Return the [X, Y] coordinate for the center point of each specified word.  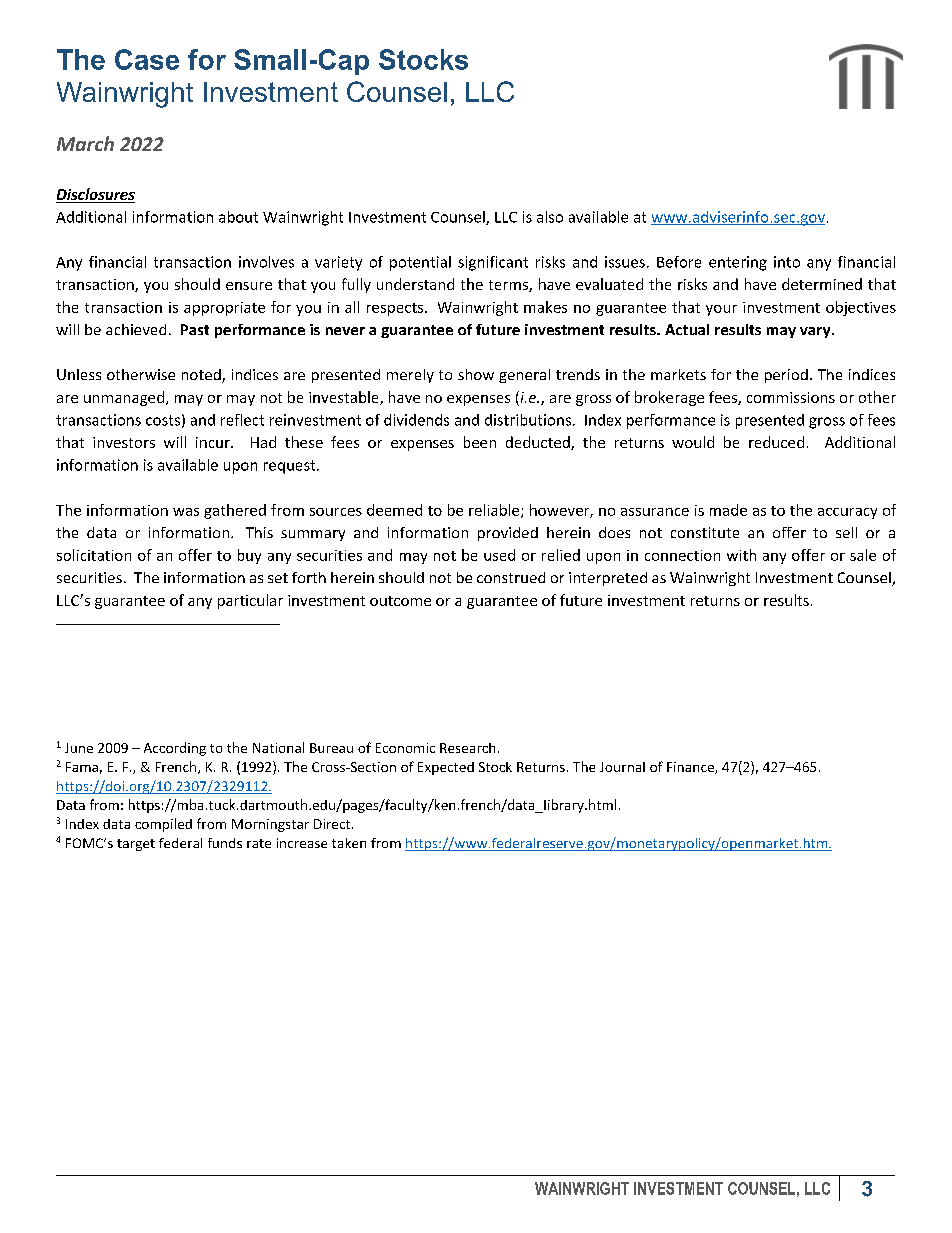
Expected [446, 768]
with [741, 555]
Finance [691, 768]
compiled [163, 825]
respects [396, 309]
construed [511, 577]
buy [249, 556]
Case [147, 59]
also [550, 217]
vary [816, 332]
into [787, 262]
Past [195, 329]
